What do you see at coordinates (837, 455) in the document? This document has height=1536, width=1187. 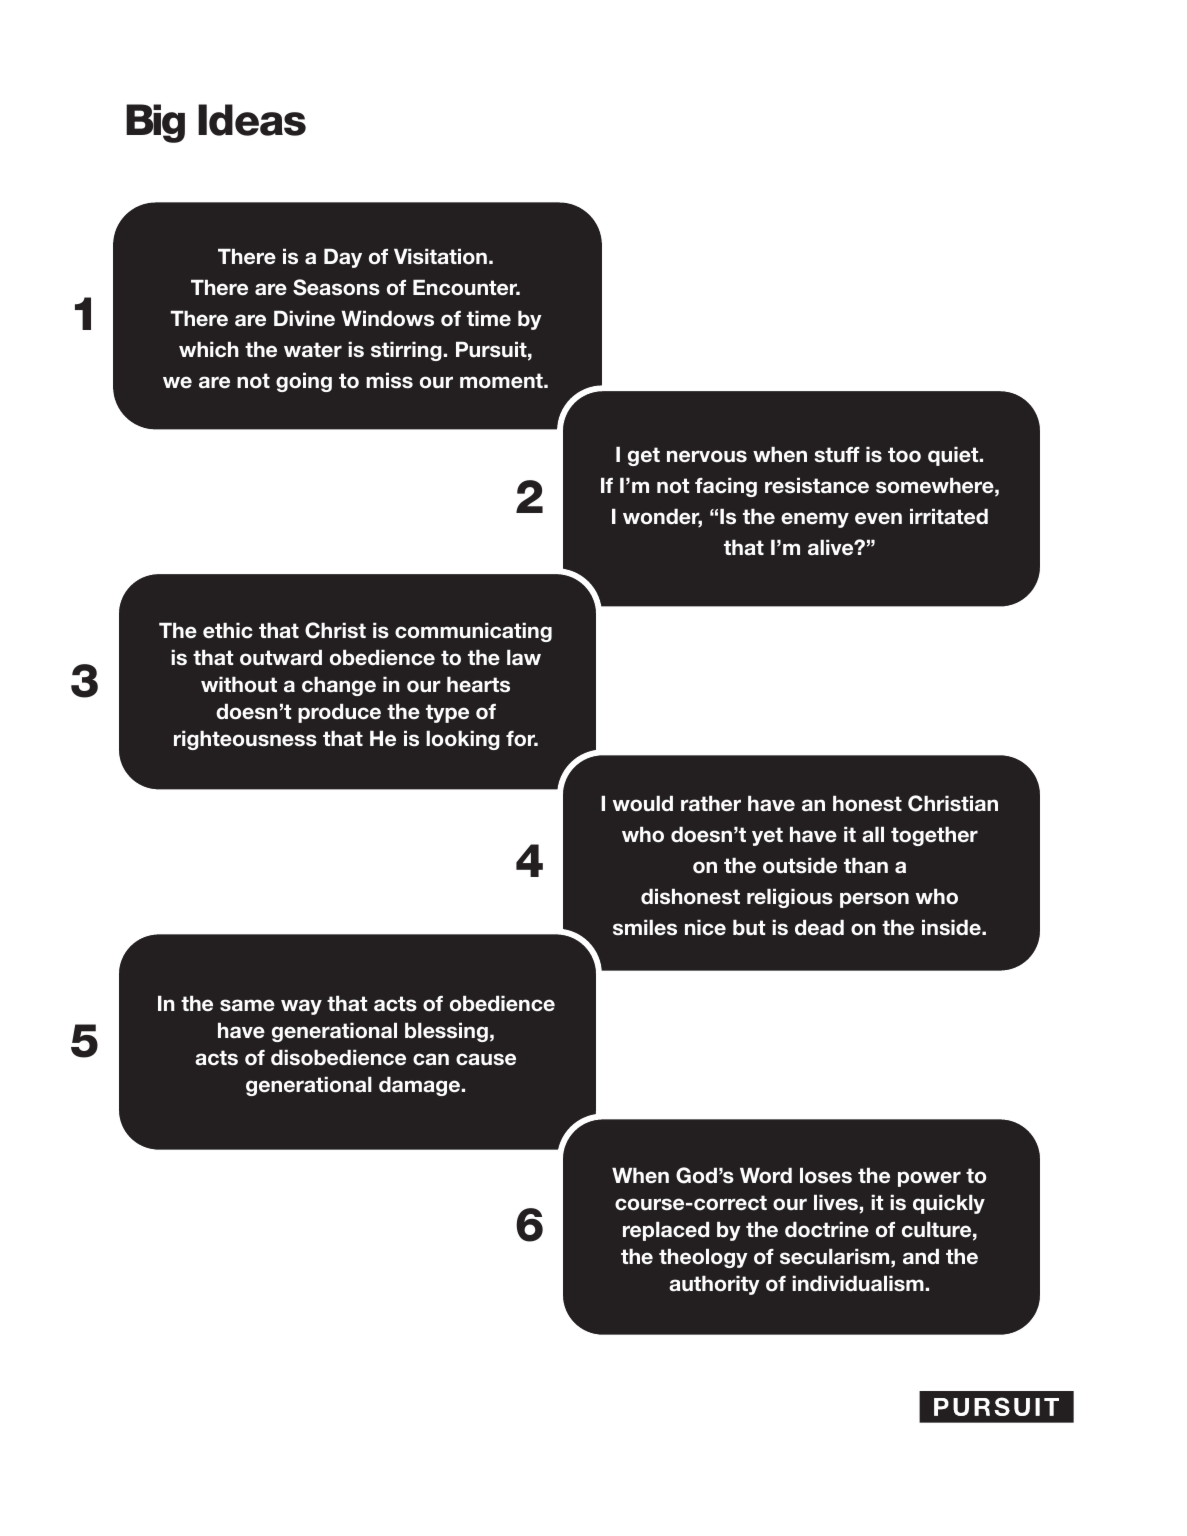 I see `stuff` at bounding box center [837, 455].
